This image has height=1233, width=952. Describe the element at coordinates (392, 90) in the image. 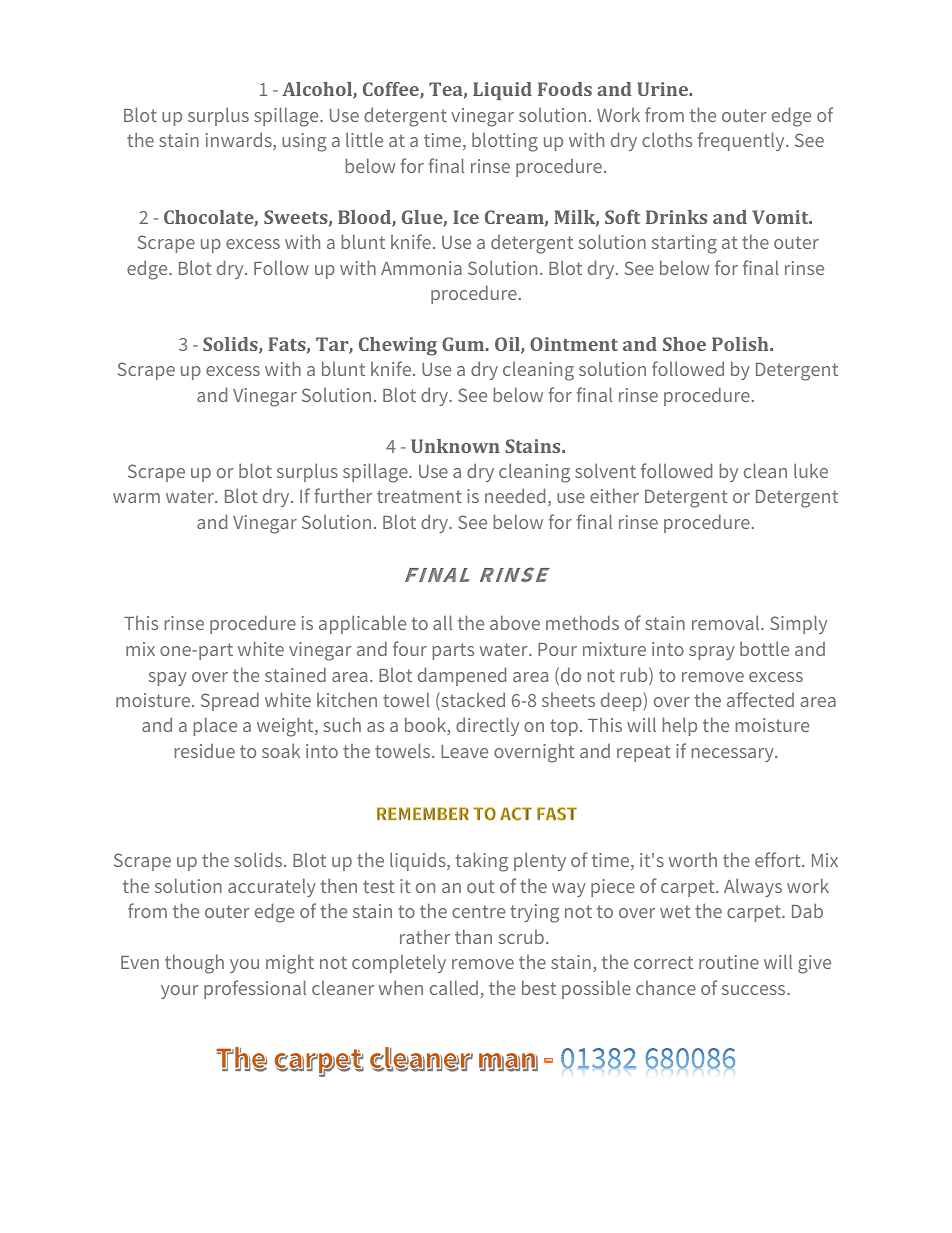

I see `Coffee` at that location.
